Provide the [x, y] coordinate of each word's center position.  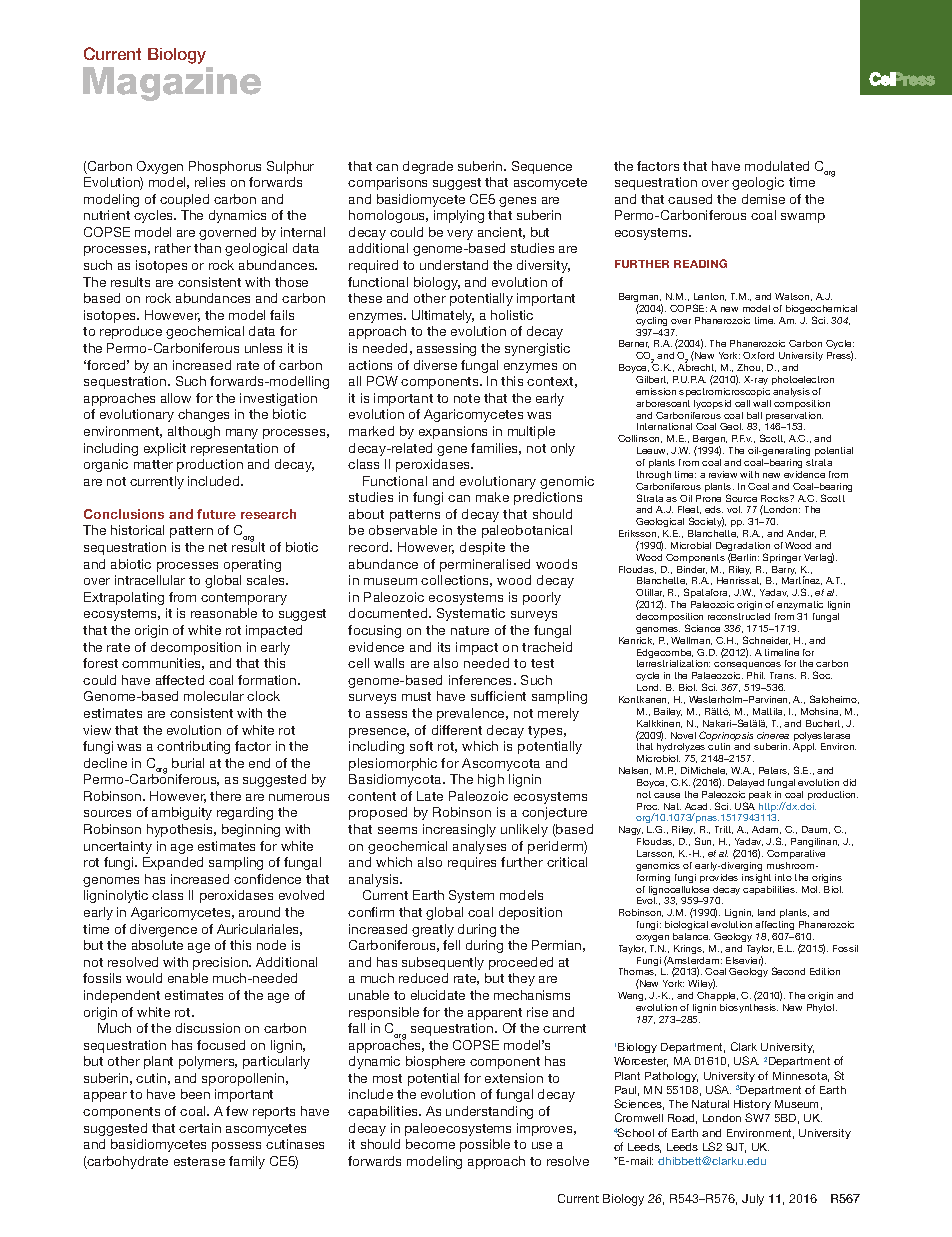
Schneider [766, 640]
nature [470, 630]
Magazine [172, 84]
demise [763, 199]
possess [236, 1147]
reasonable [224, 613]
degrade [428, 167]
